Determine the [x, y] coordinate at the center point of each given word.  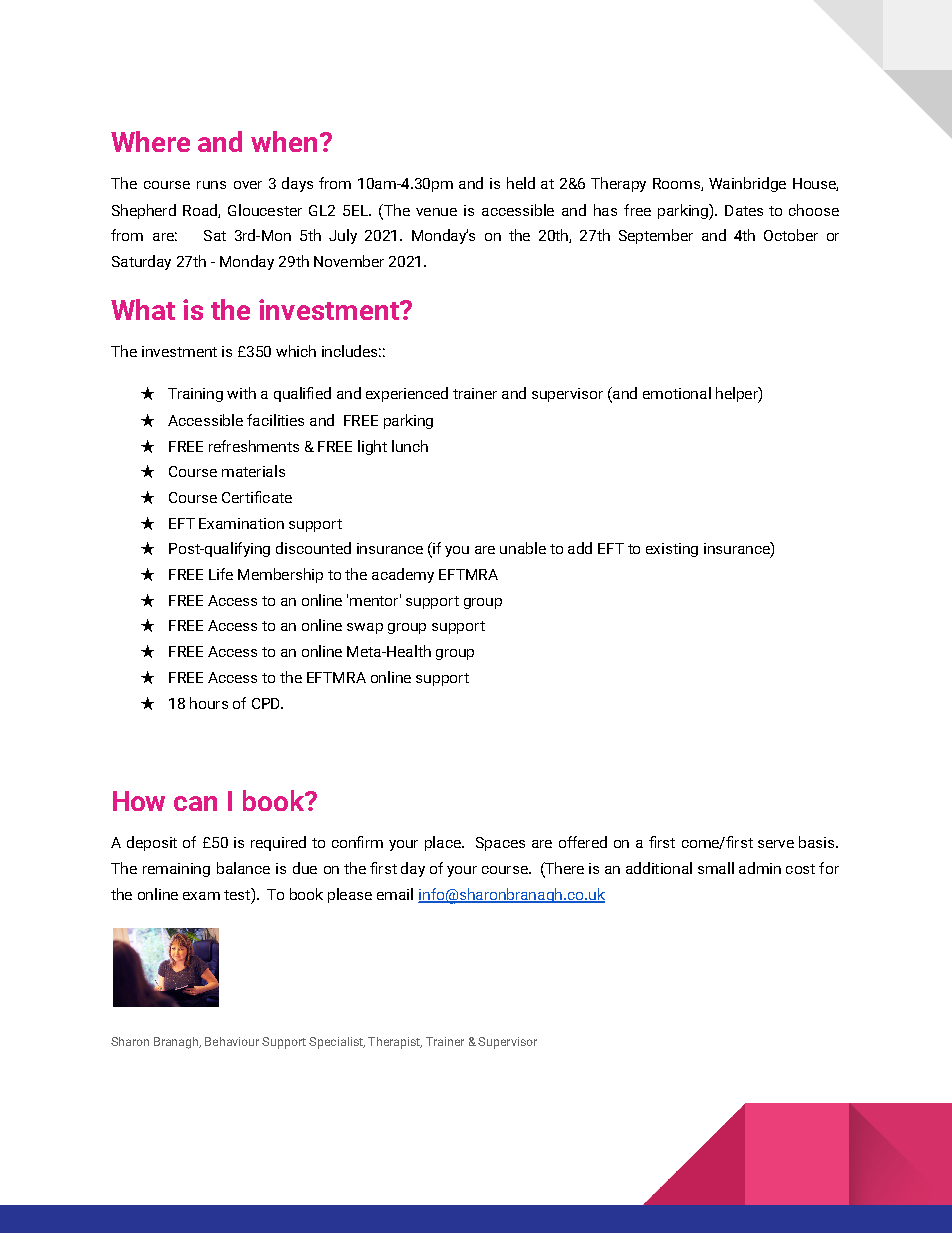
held [521, 183]
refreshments [254, 446]
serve [776, 844]
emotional [677, 393]
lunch [410, 446]
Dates [744, 210]
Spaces [500, 844]
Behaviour [232, 1041]
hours [209, 703]
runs [211, 185]
